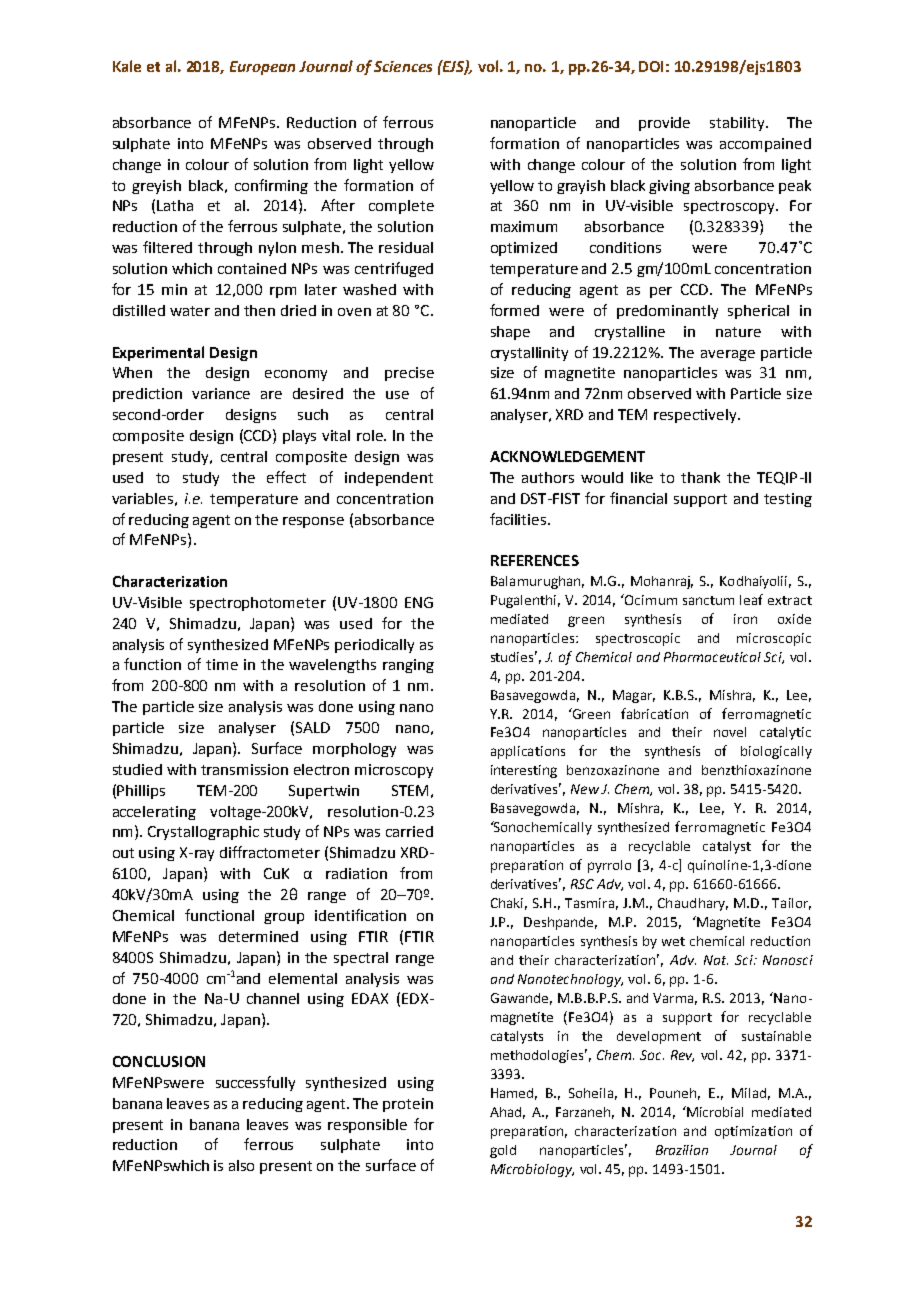 This screenshot has width=924, height=1308. Describe the element at coordinates (514, 656) in the screenshot. I see `studies` at that location.
